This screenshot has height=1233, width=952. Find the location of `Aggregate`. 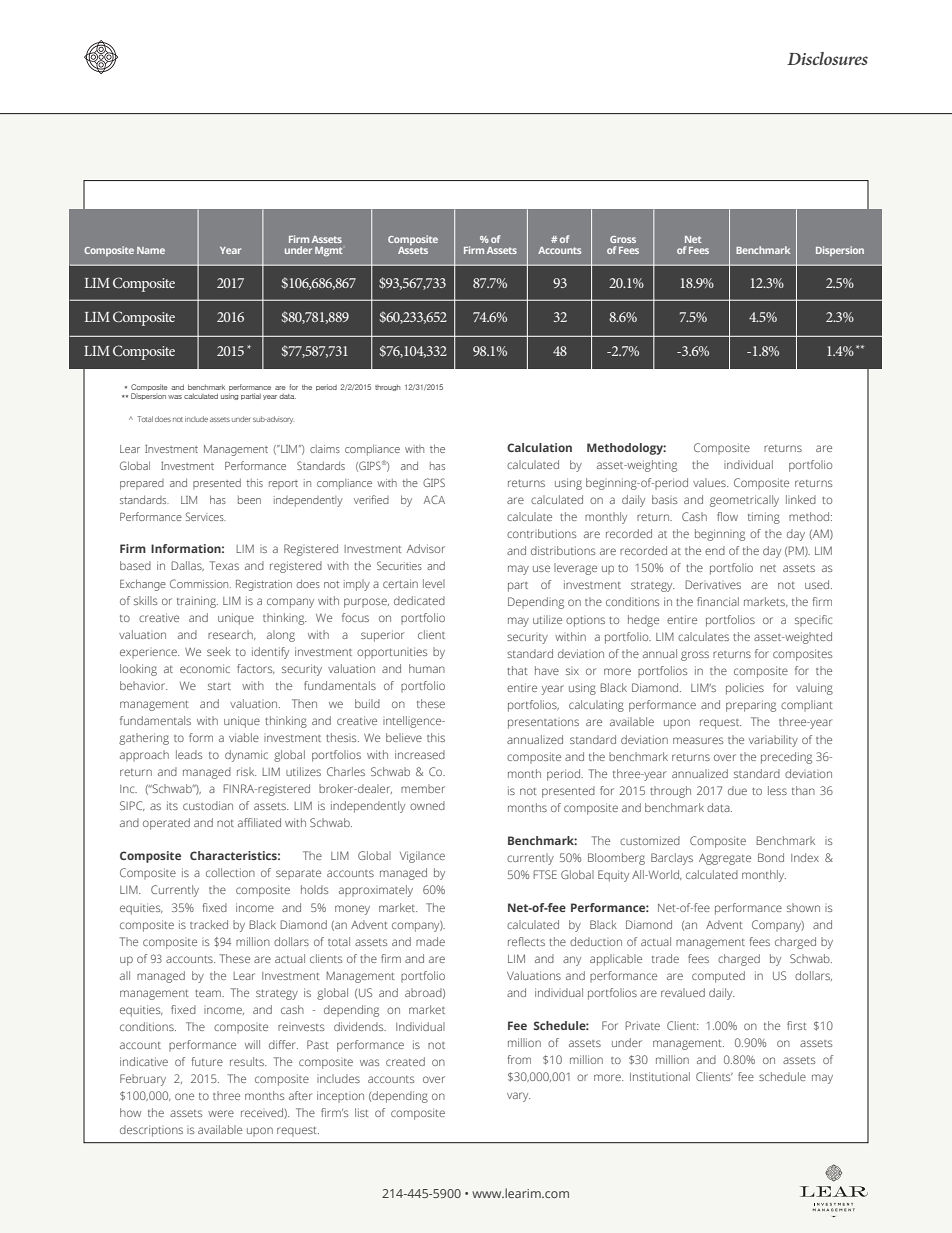

Aggregate is located at coordinates (725, 859).
